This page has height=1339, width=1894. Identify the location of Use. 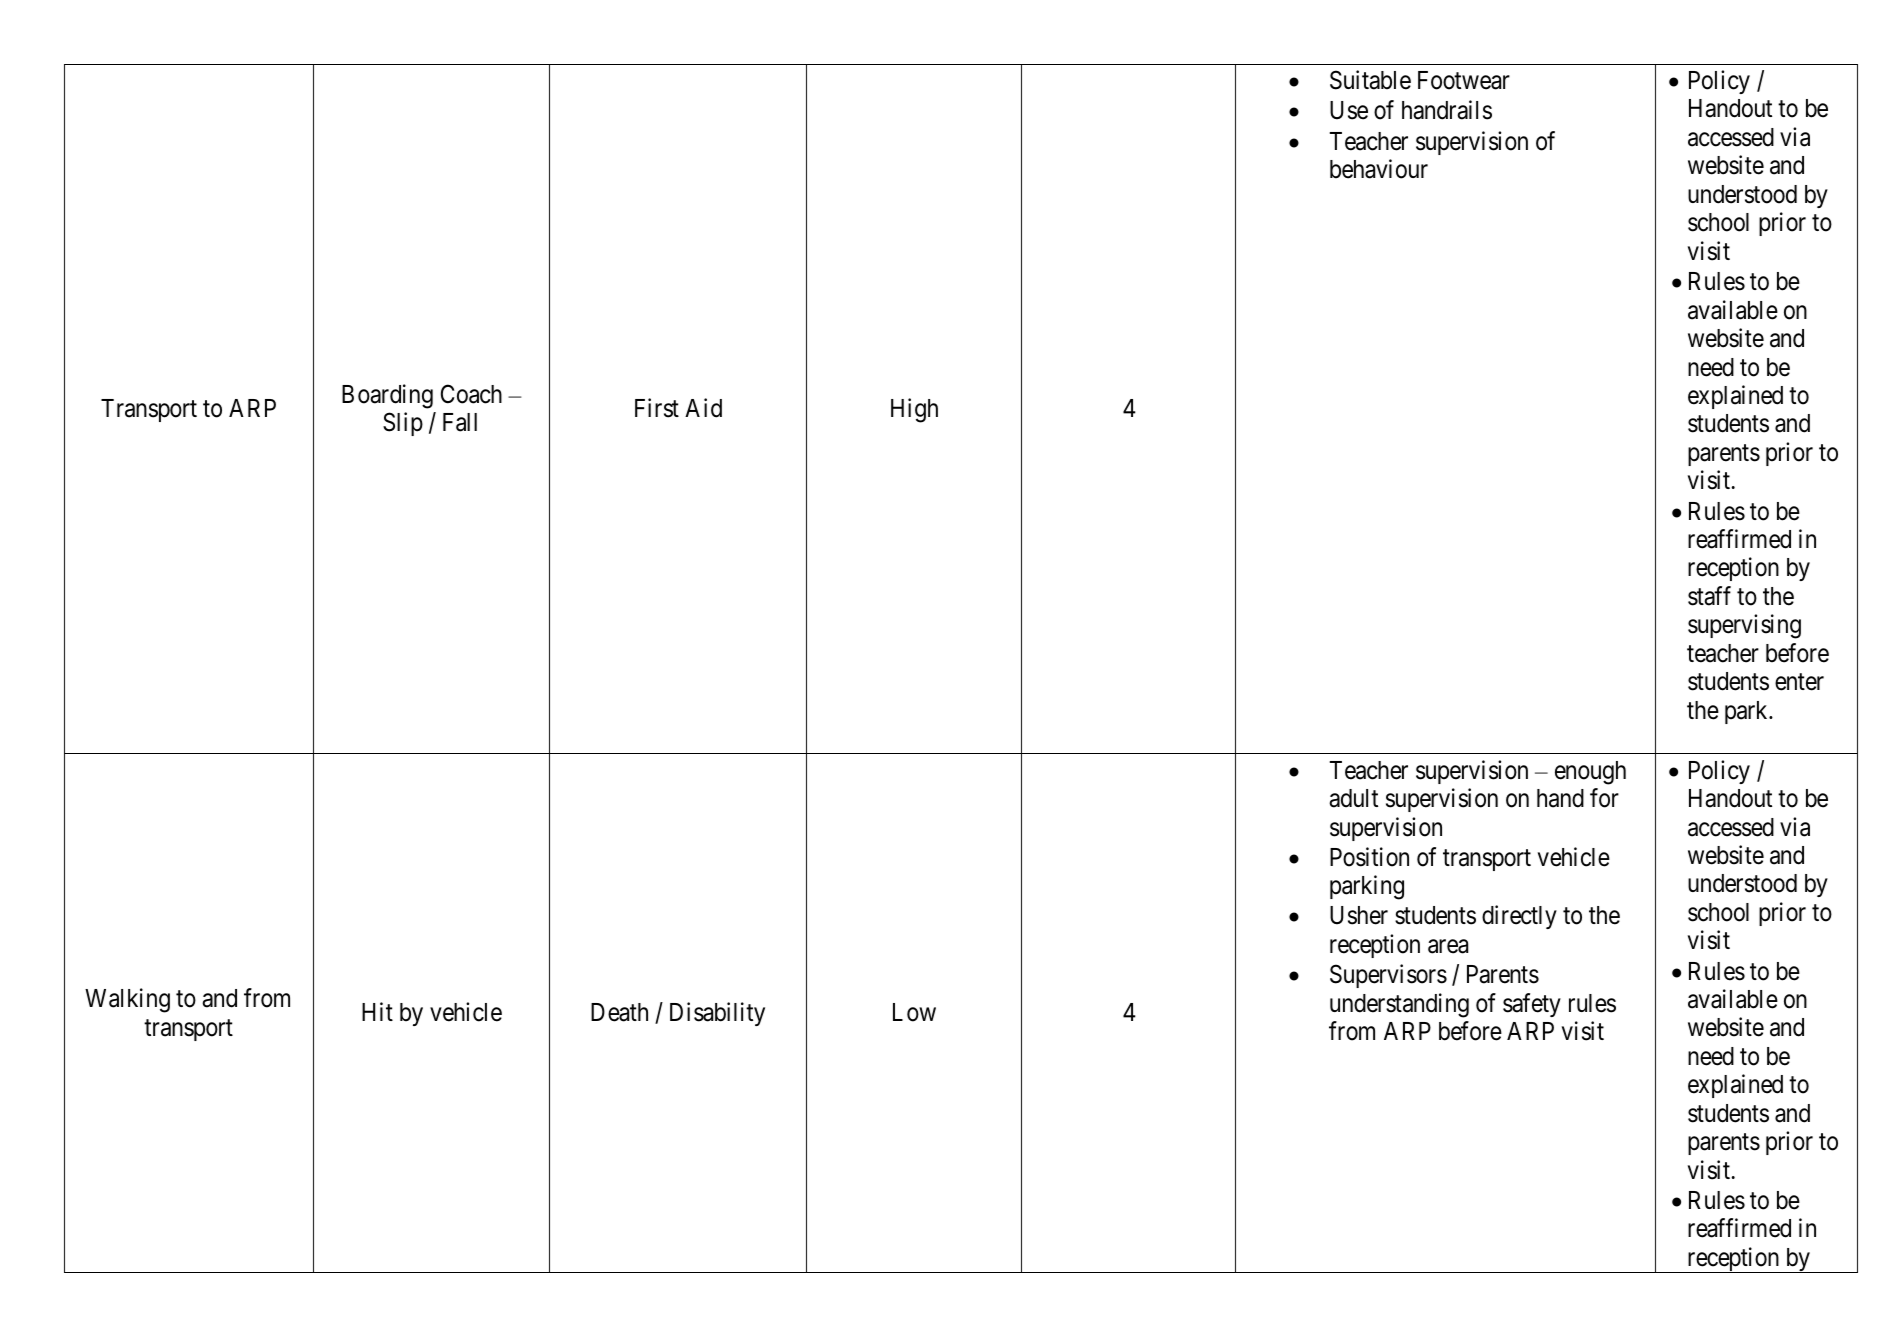
(1349, 110).
